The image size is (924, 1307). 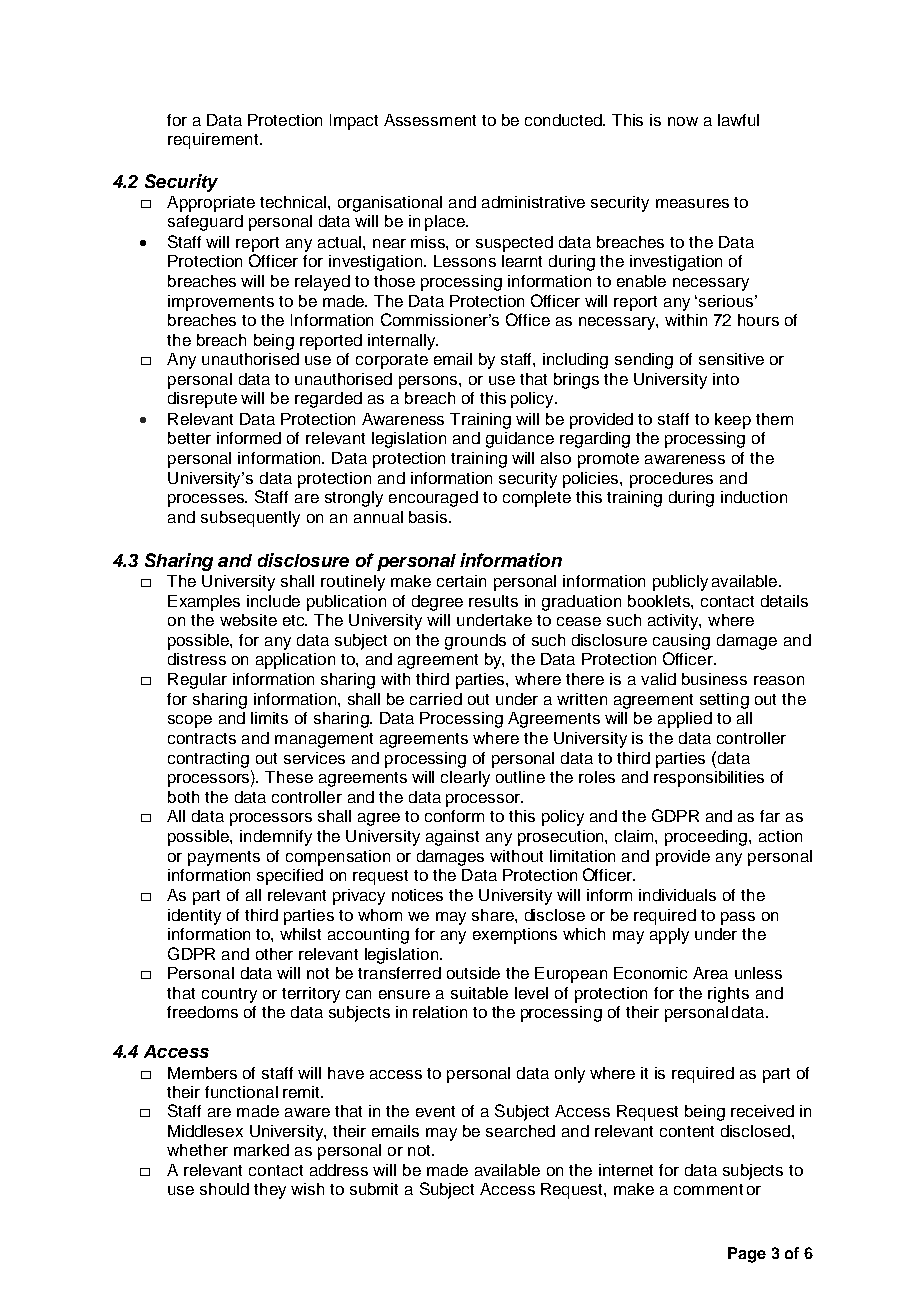 I want to click on requirement, so click(x=214, y=141).
